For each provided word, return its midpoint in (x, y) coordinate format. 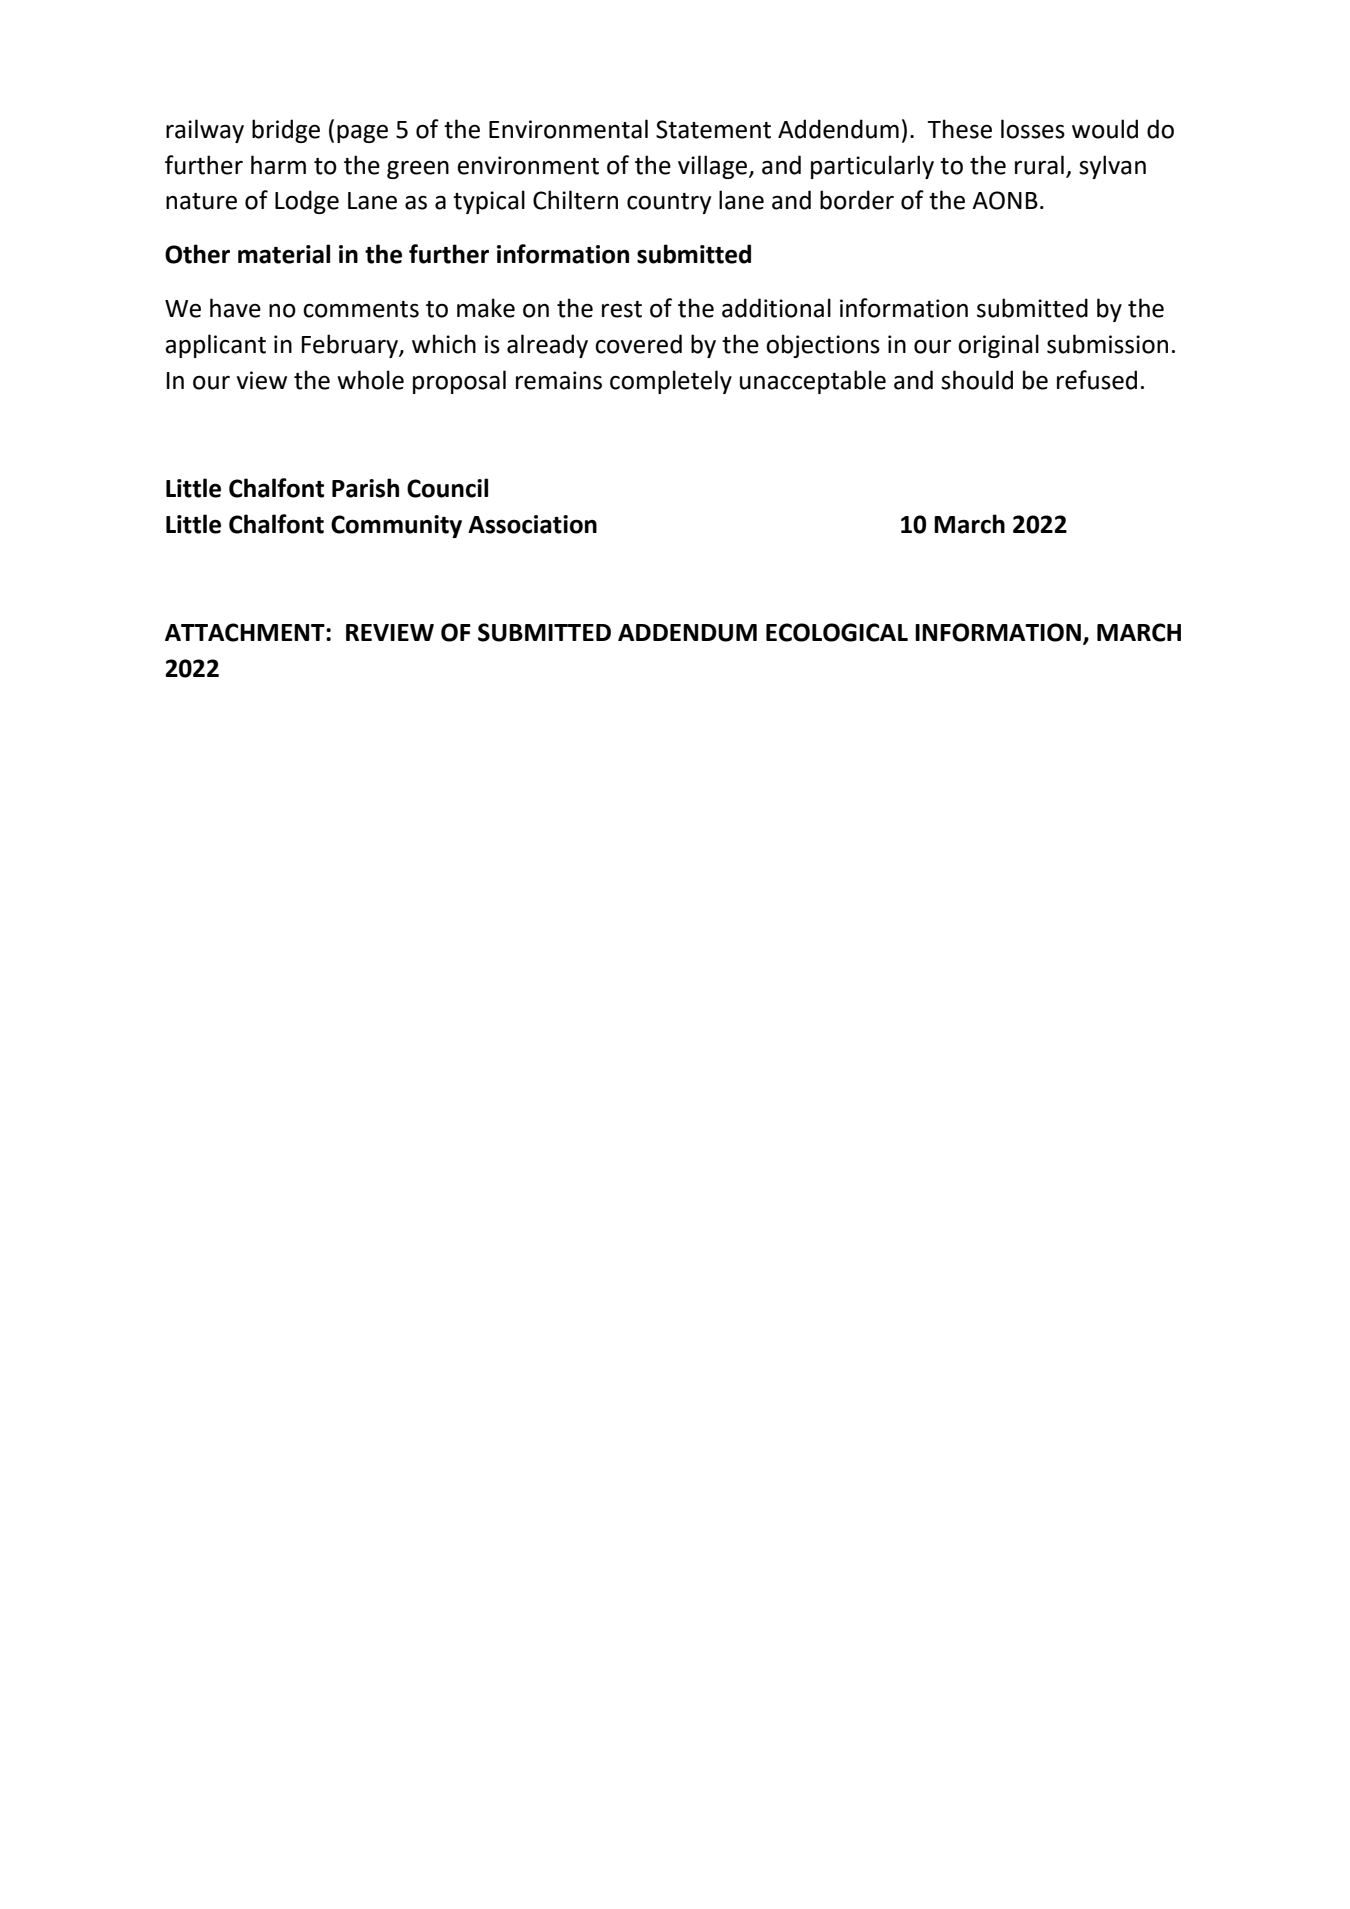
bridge (286, 131)
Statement (713, 129)
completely (671, 382)
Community (396, 526)
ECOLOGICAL (837, 632)
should (977, 380)
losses (1033, 129)
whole (370, 380)
